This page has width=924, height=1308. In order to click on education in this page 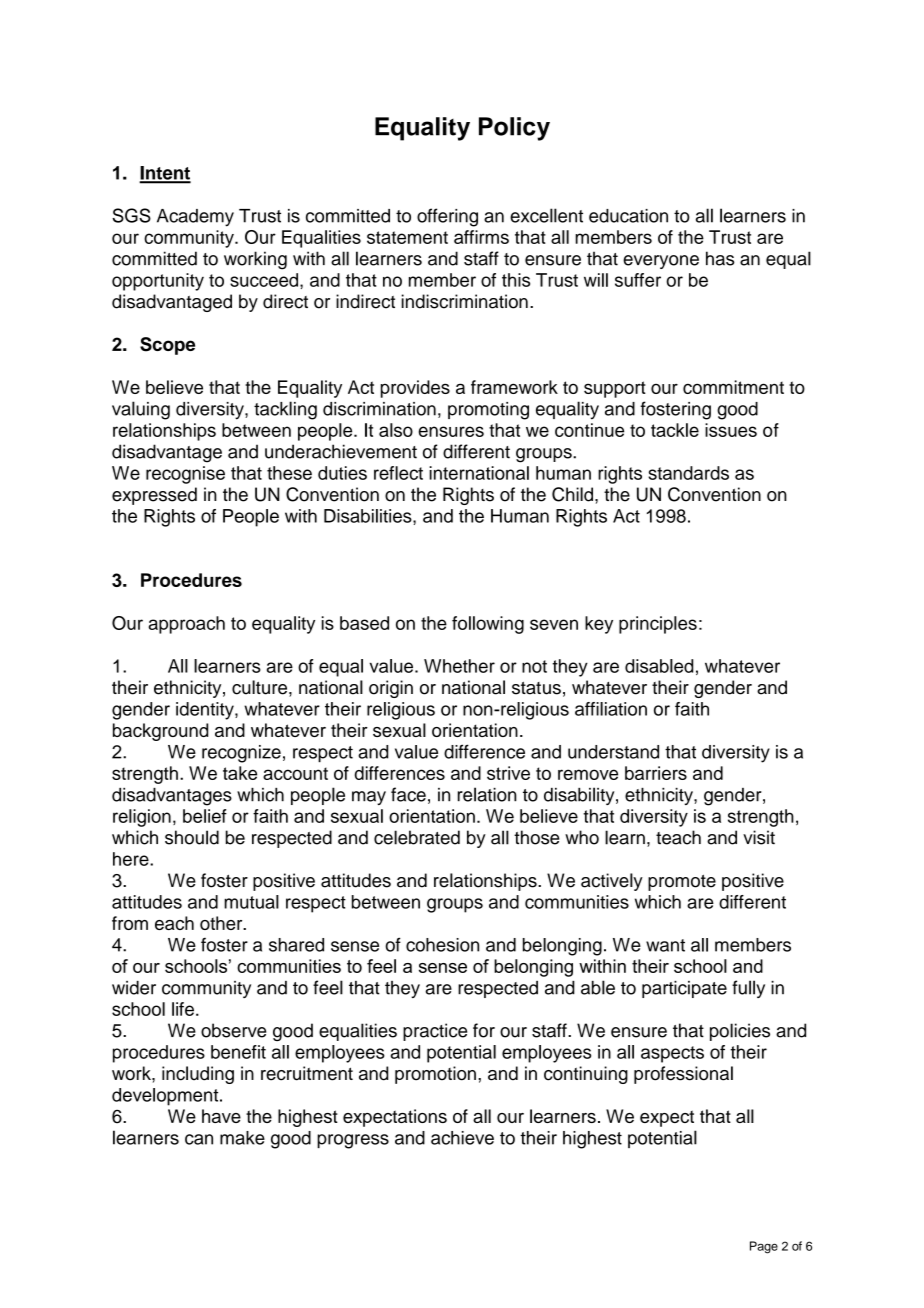, I will do `click(628, 216)`.
